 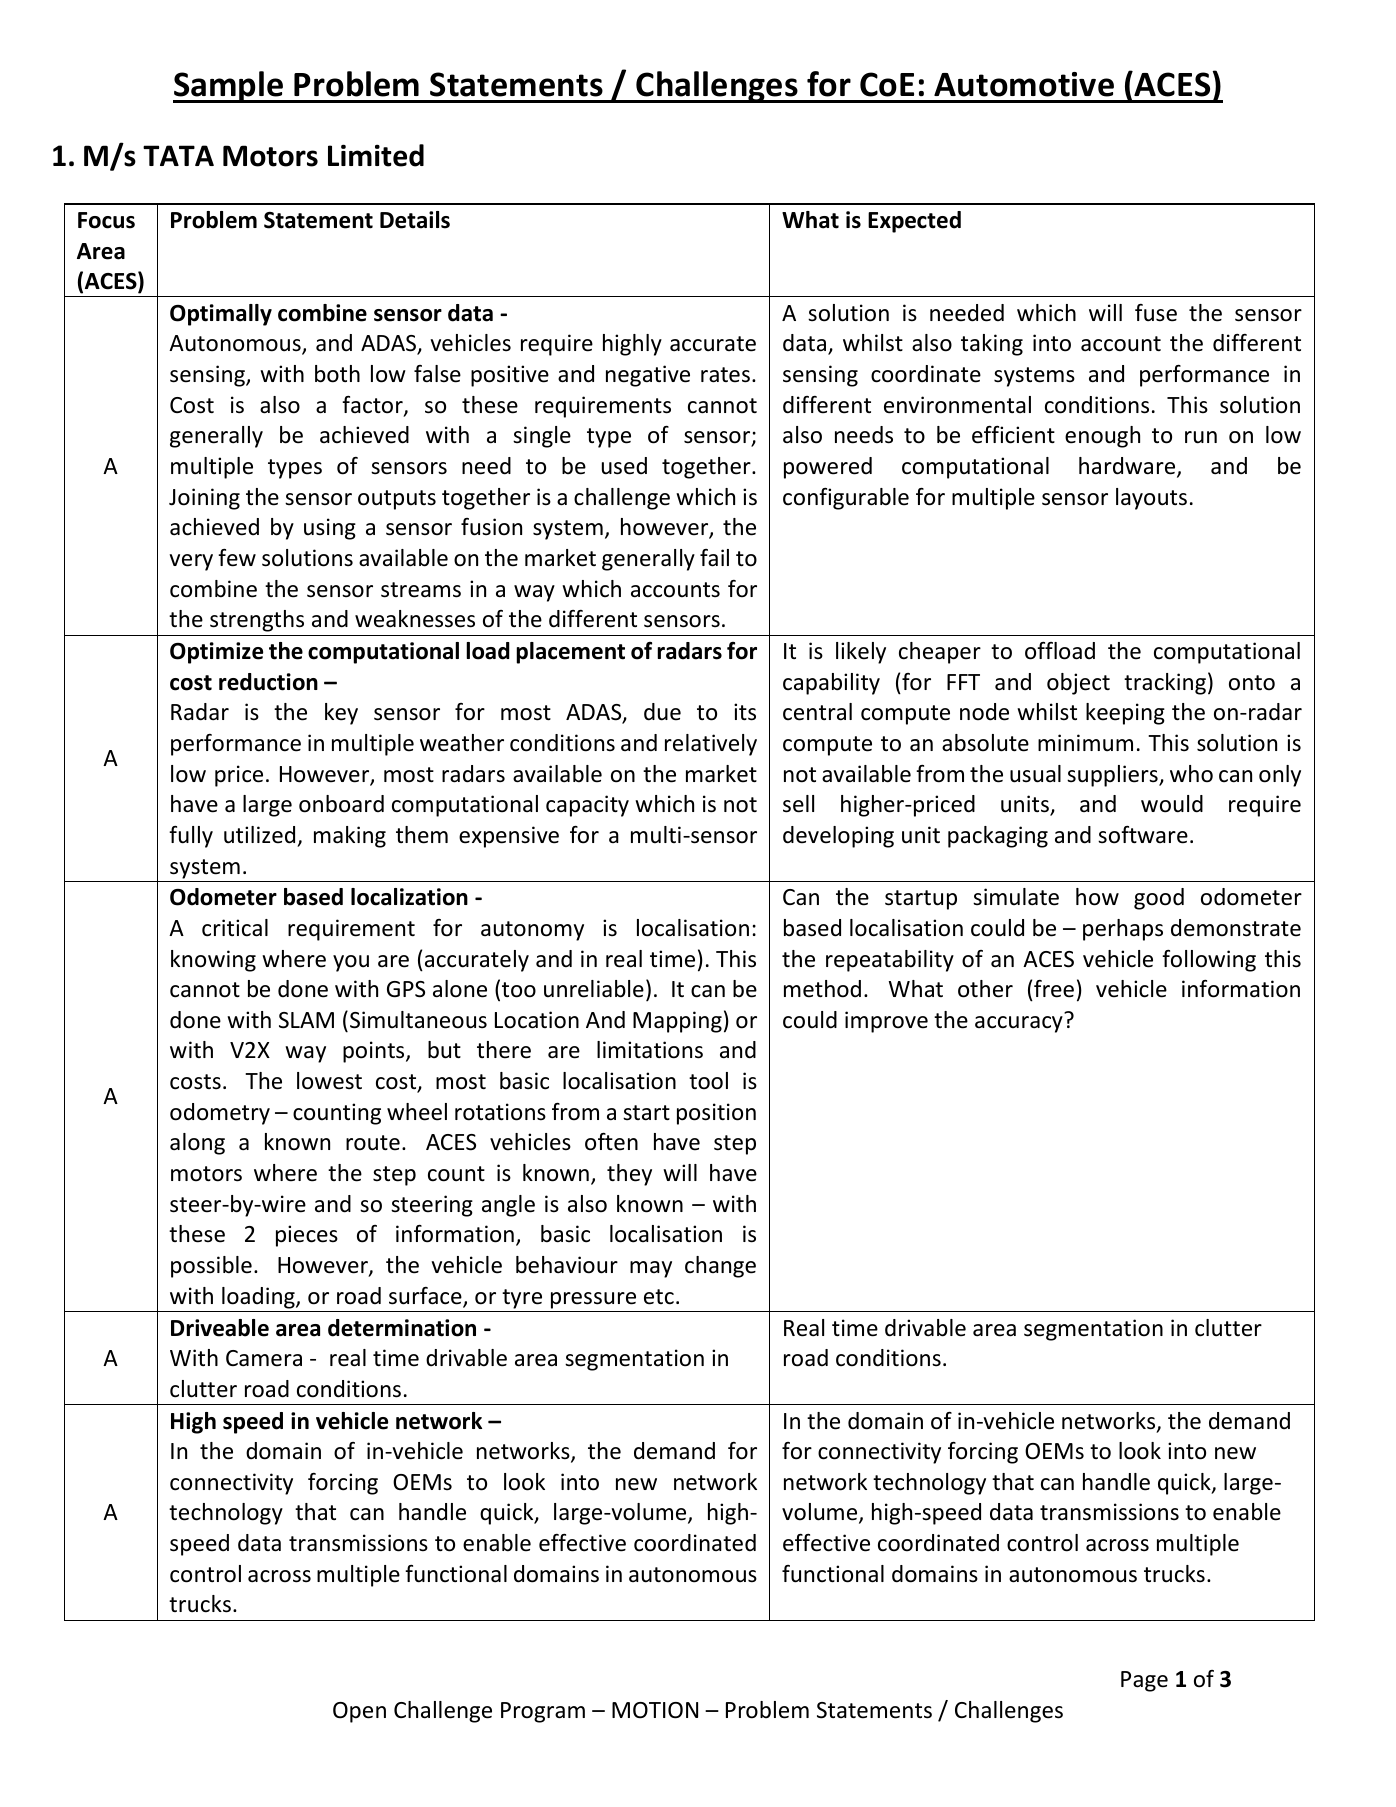 What do you see at coordinates (1024, 84) in the image?
I see `Automotive` at bounding box center [1024, 84].
